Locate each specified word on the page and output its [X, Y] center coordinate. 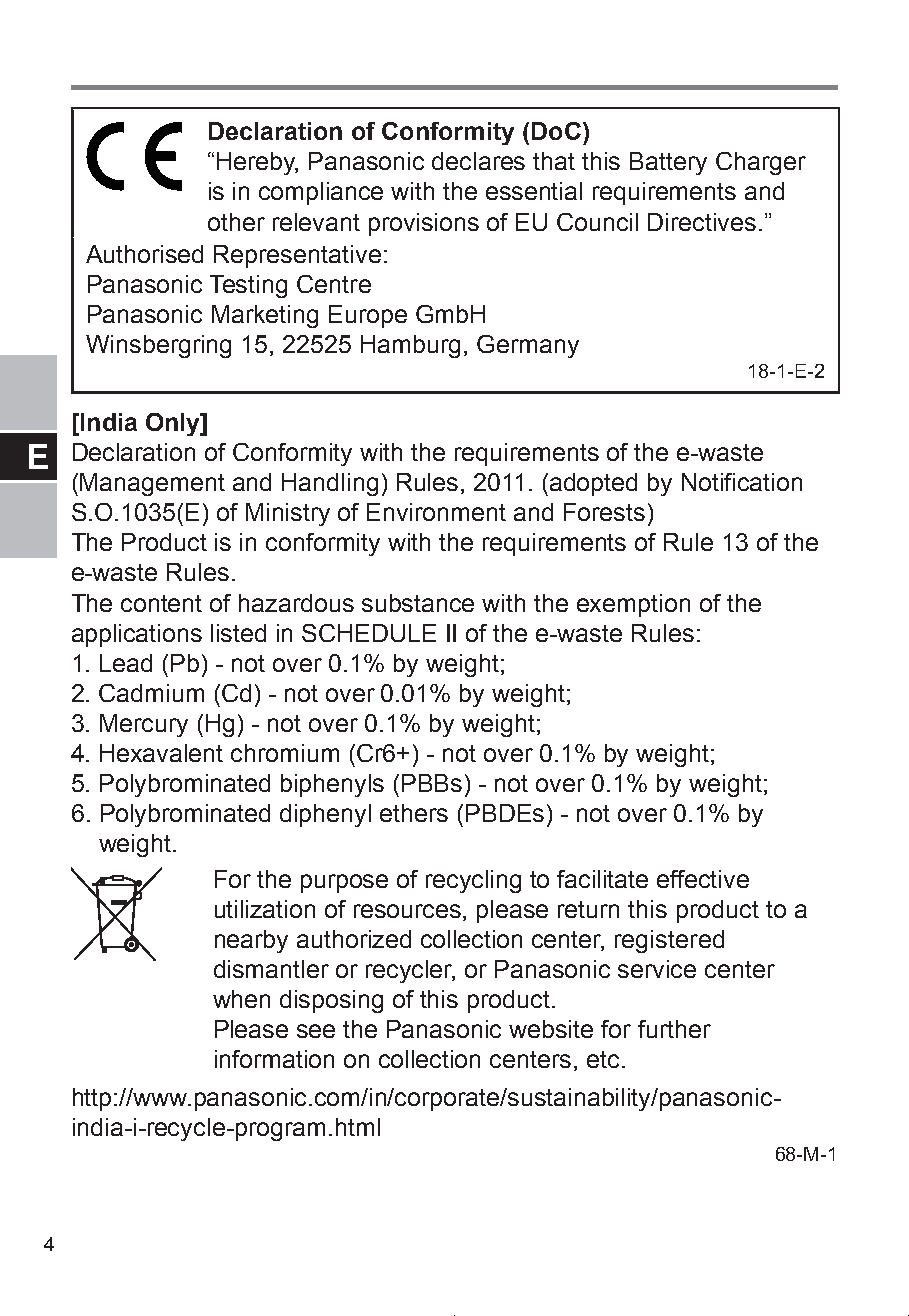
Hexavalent [161, 753]
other [236, 222]
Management [152, 484]
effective [703, 879]
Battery [668, 163]
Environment [436, 512]
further [674, 1029]
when [241, 999]
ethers [414, 813]
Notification [742, 482]
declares [478, 161]
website [551, 1029]
